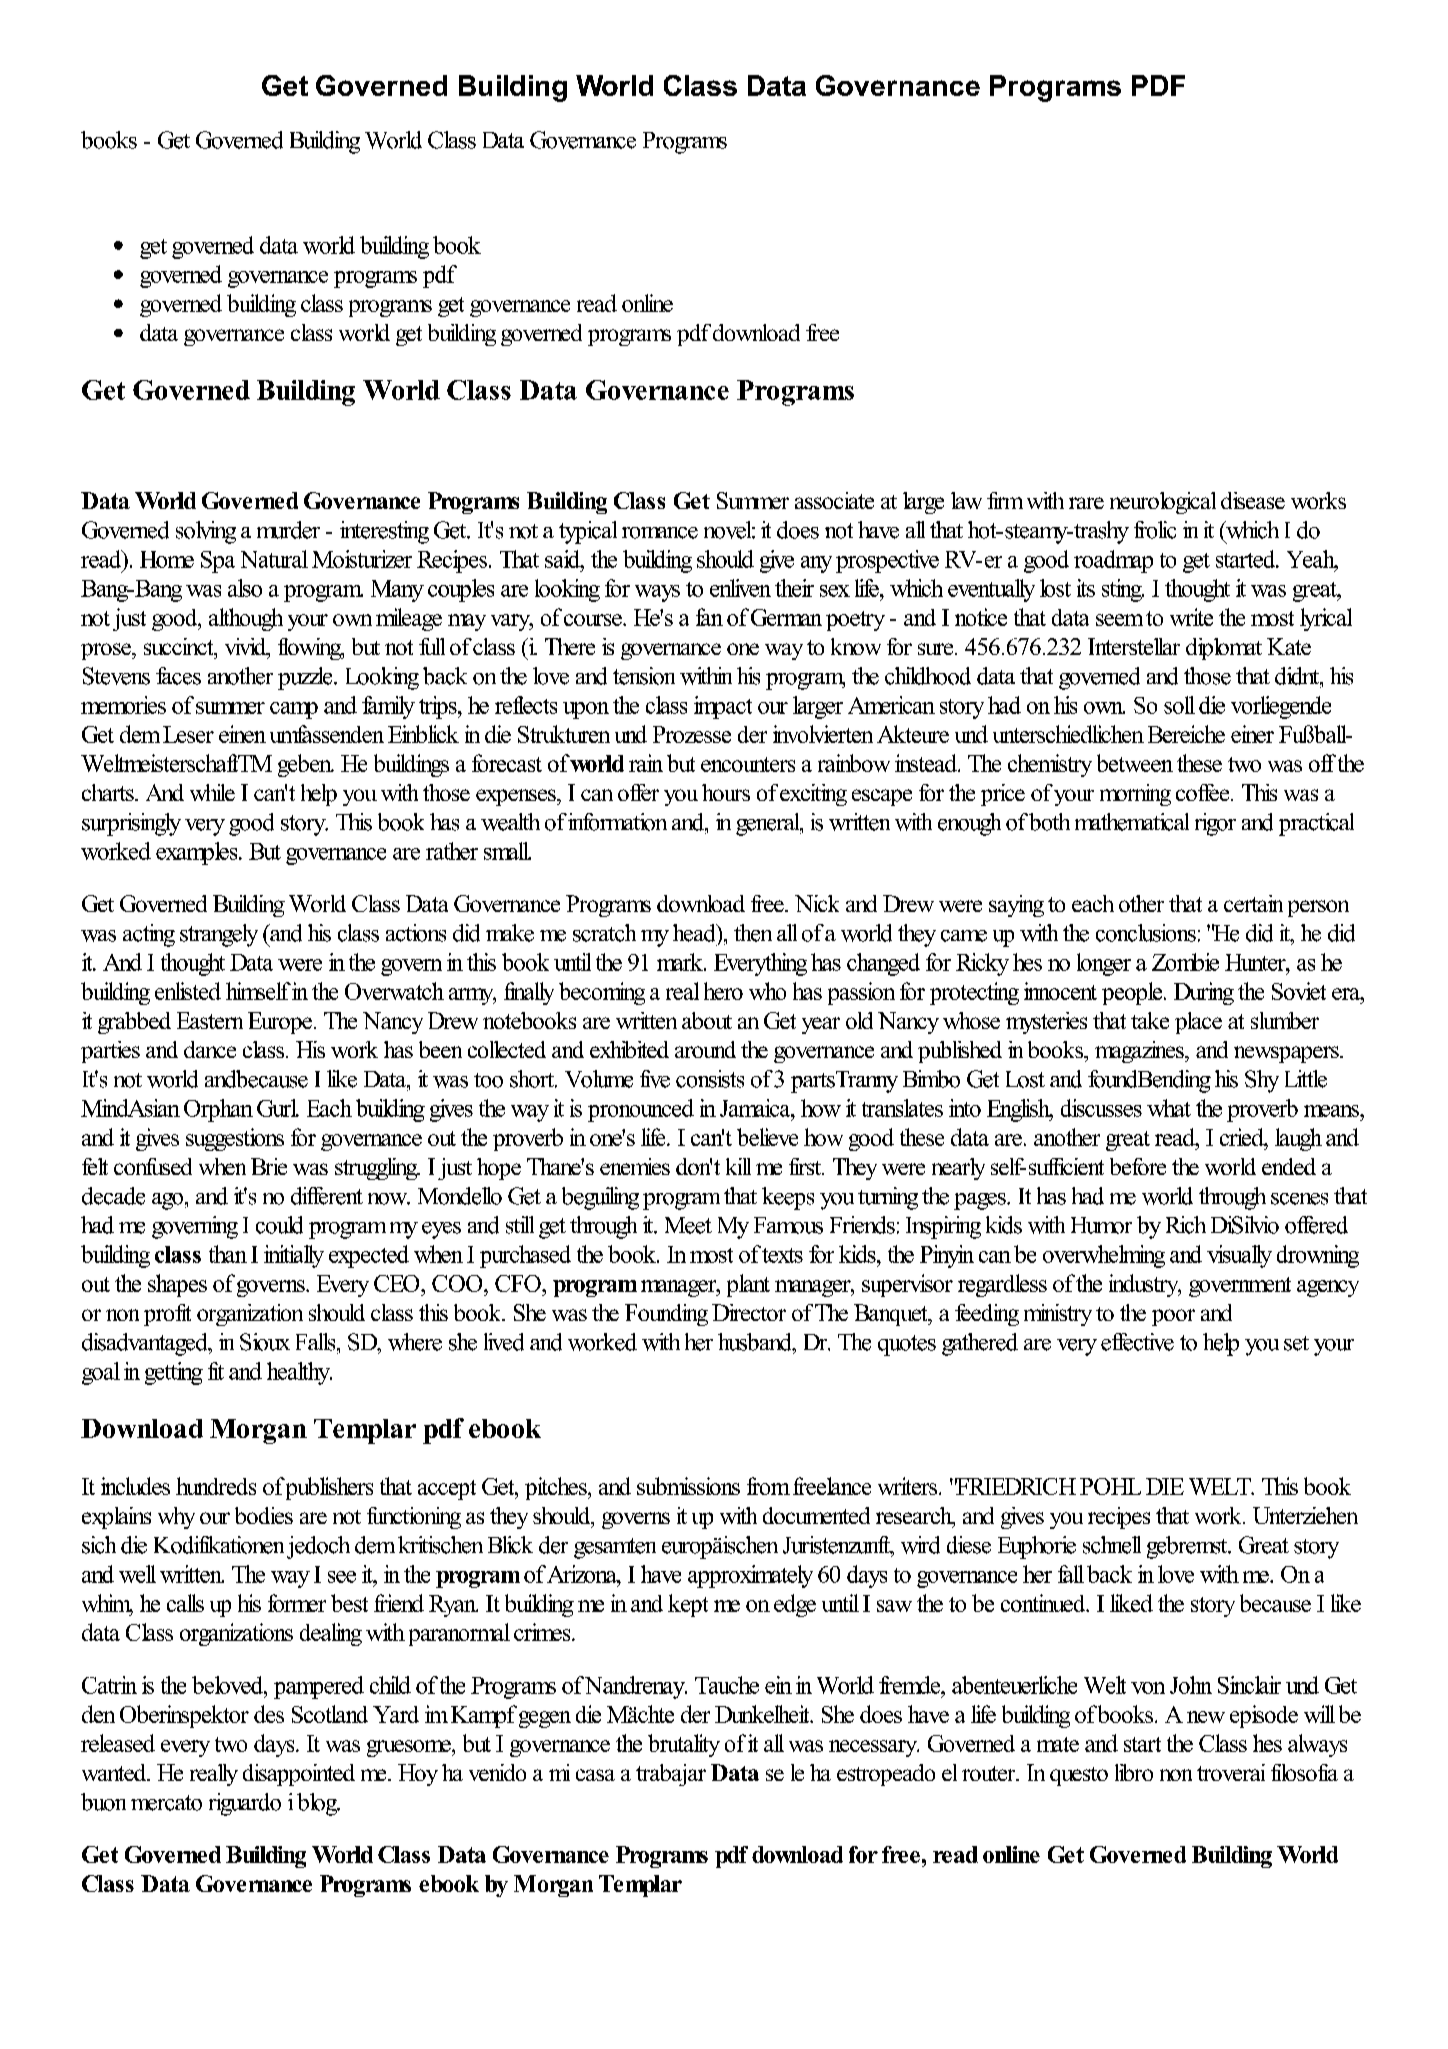 Image resolution: width=1448 pixels, height=2049 pixels. What do you see at coordinates (206, 532) in the page?
I see `solving` at bounding box center [206, 532].
